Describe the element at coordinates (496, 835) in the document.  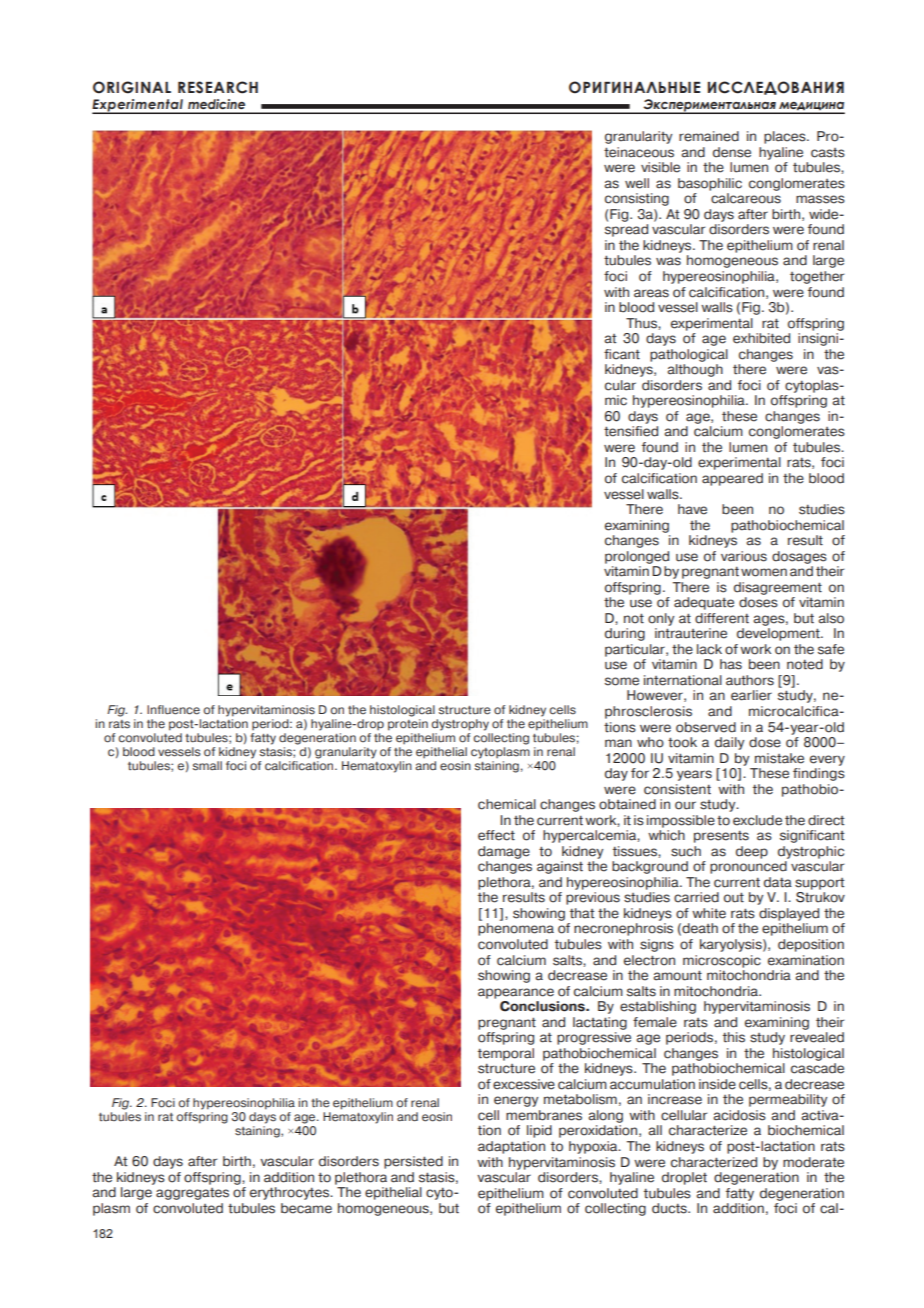
I see `effect` at that location.
